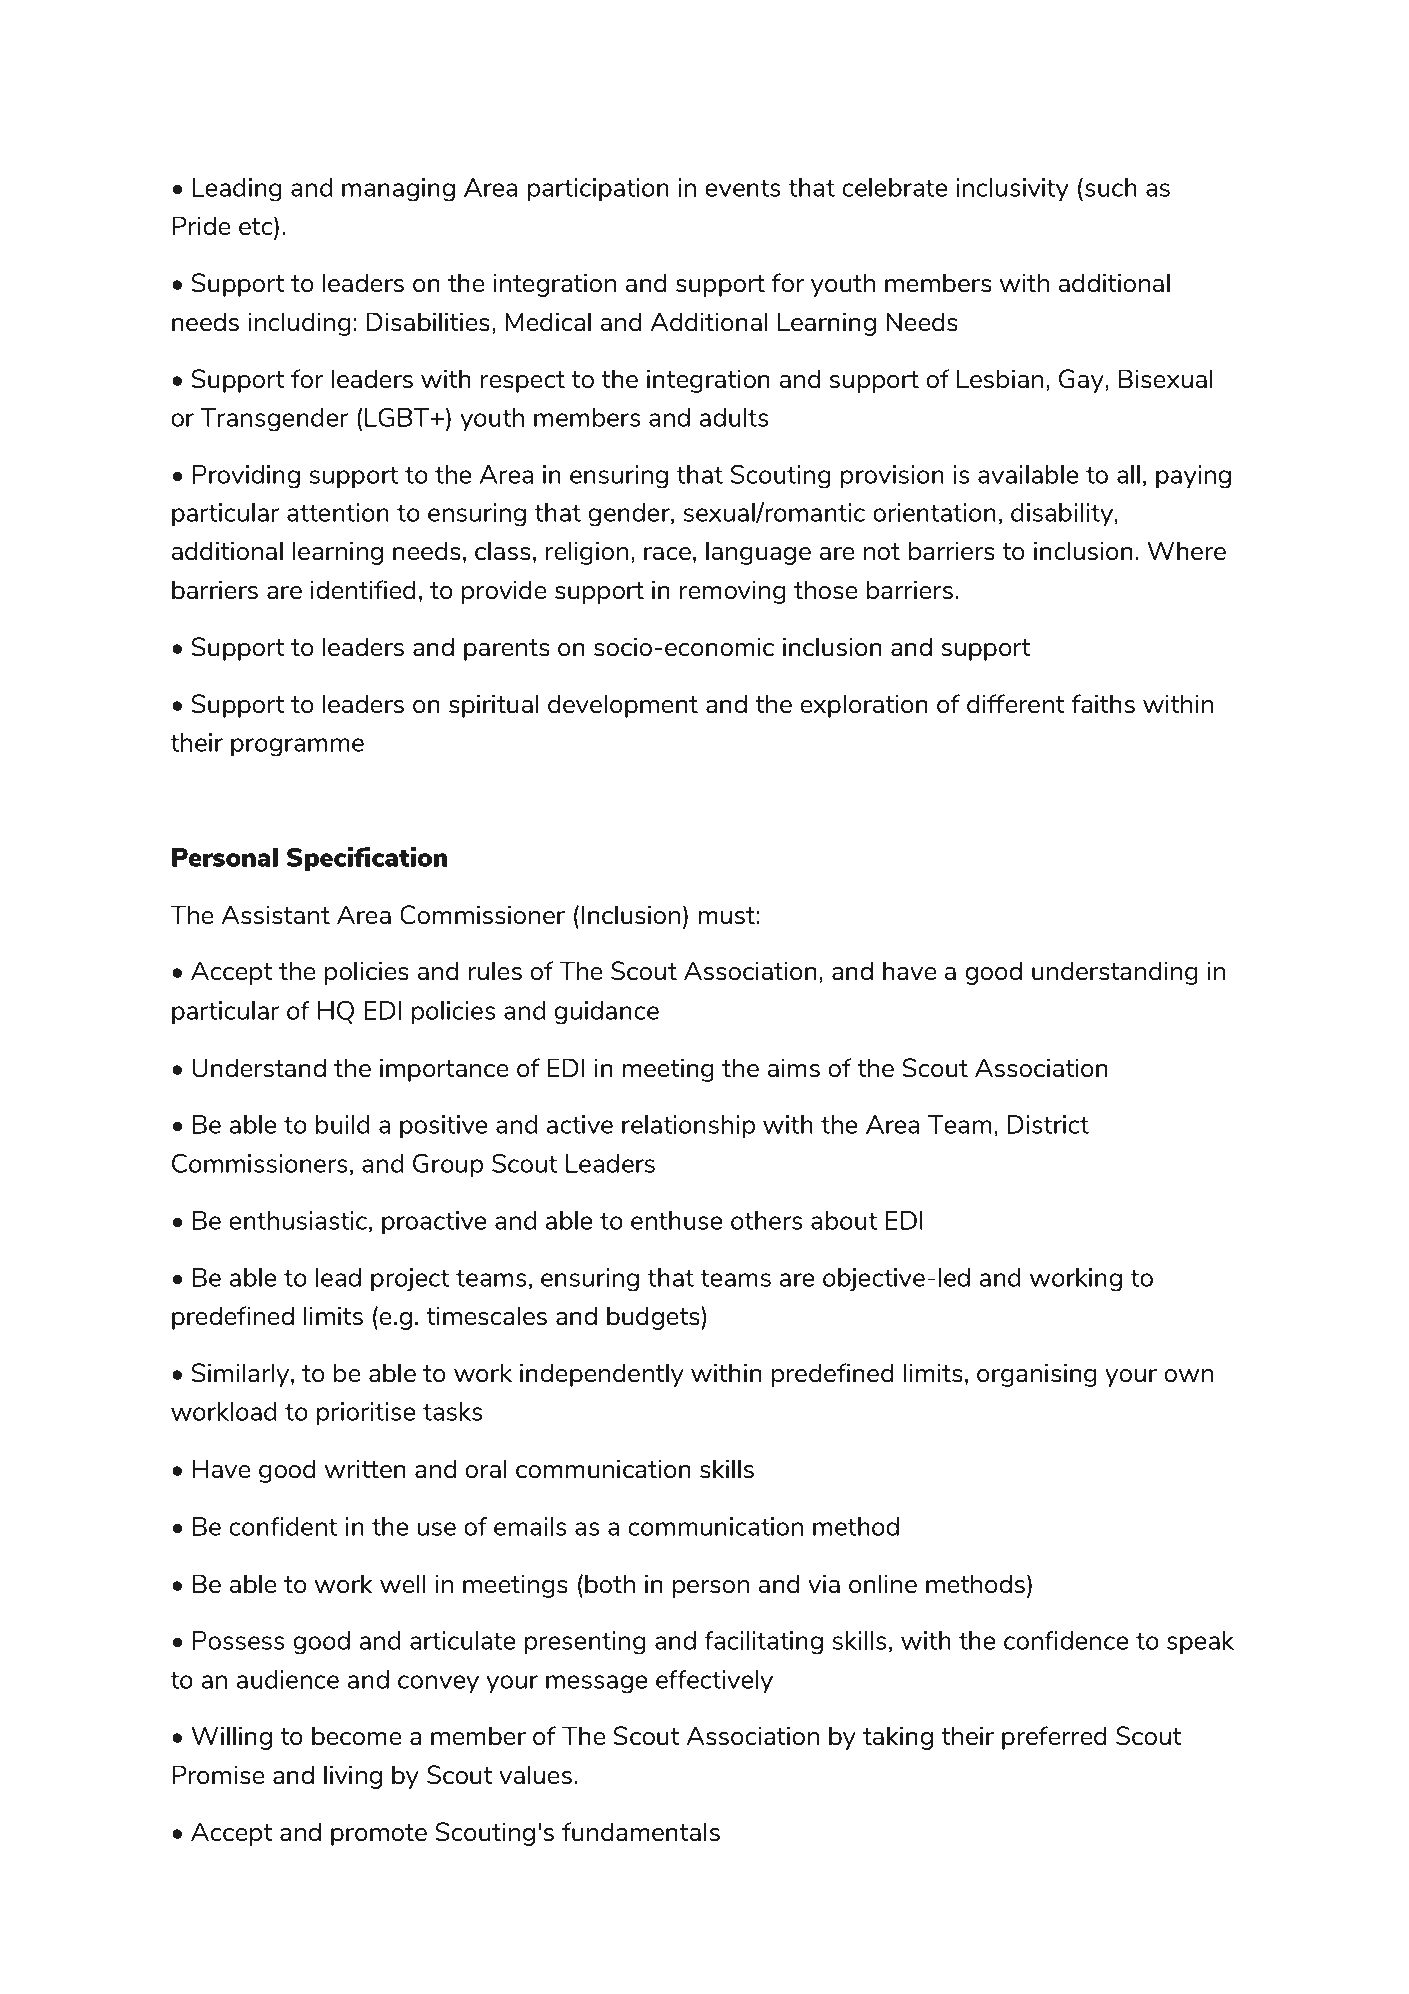  Describe the element at coordinates (1048, 1124) in the screenshot. I see `District` at that location.
